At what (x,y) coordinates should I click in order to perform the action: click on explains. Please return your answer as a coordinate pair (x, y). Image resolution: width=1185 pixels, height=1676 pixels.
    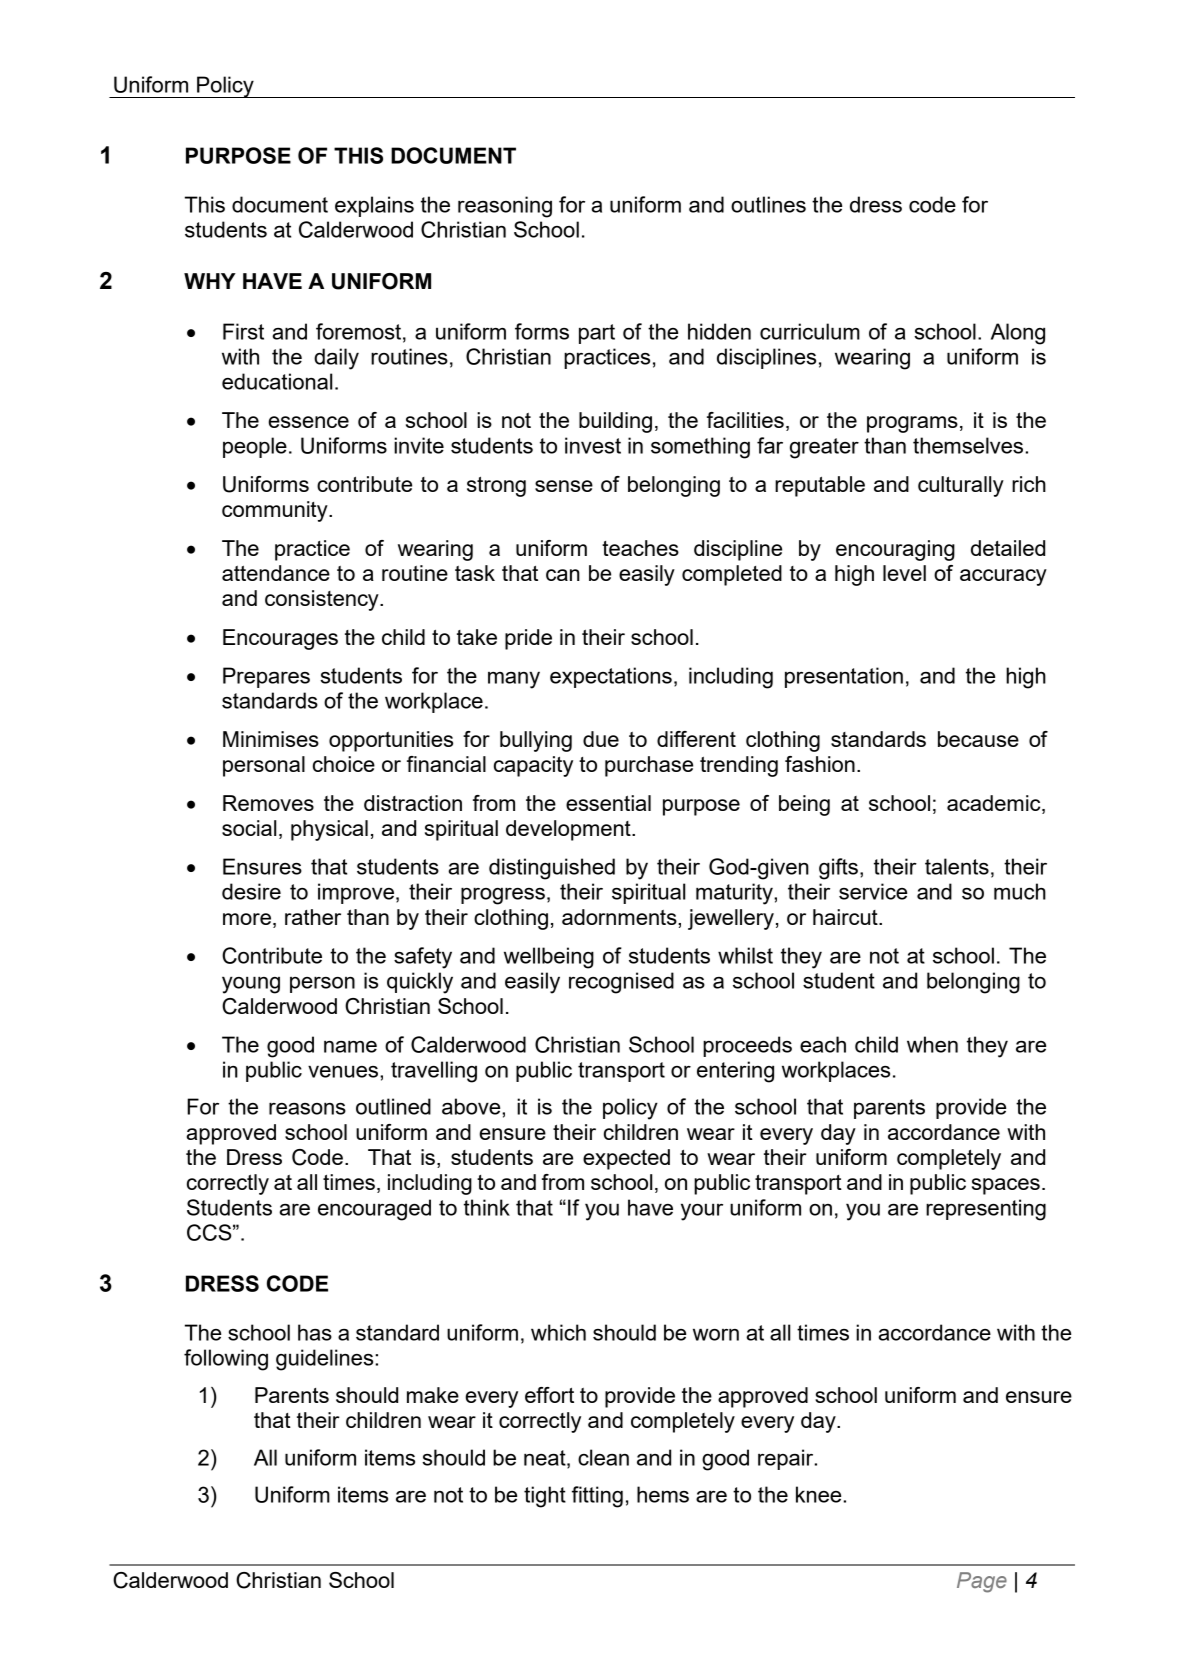
    Looking at the image, I should click on (374, 206).
